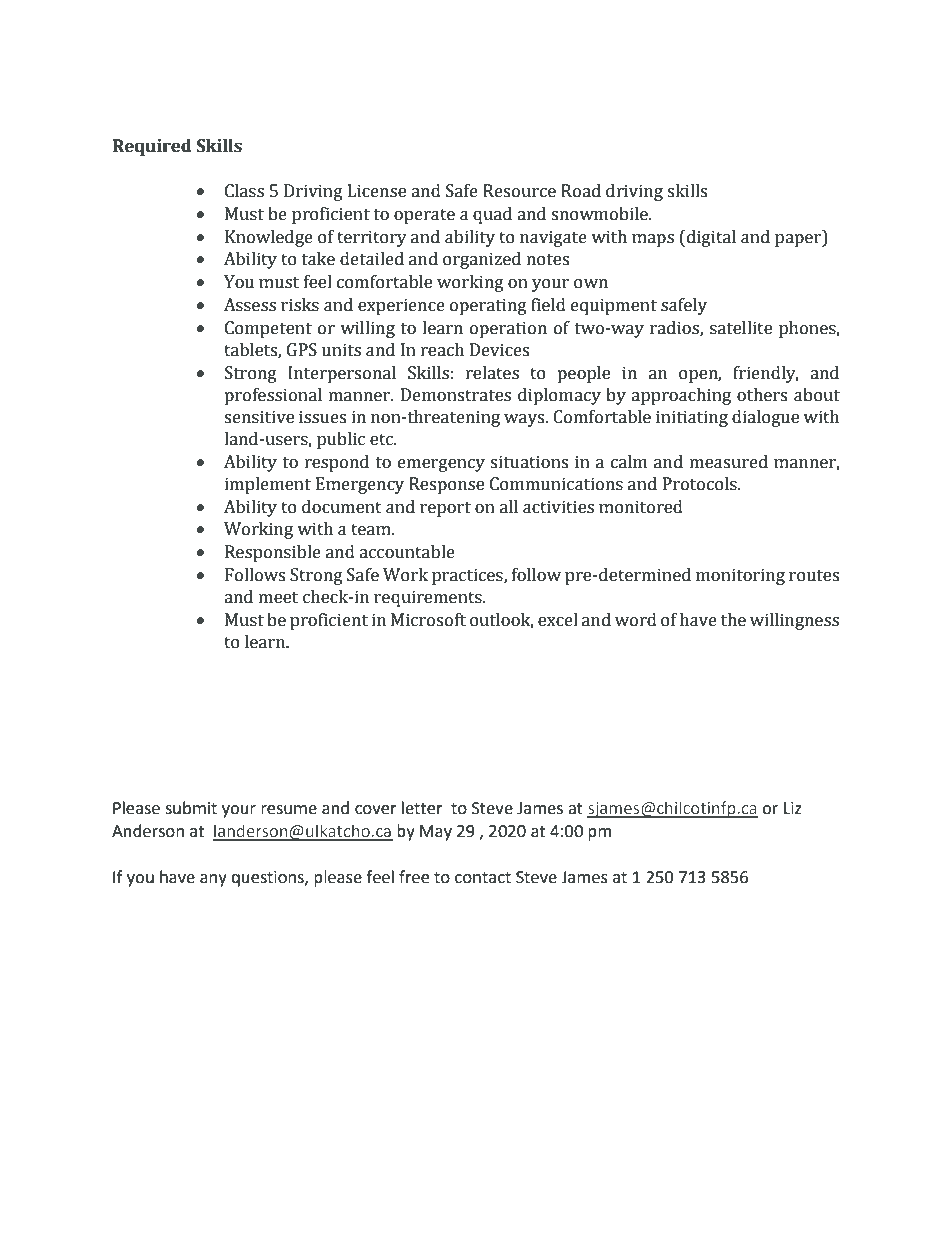  What do you see at coordinates (268, 485) in the document?
I see `implement` at bounding box center [268, 485].
